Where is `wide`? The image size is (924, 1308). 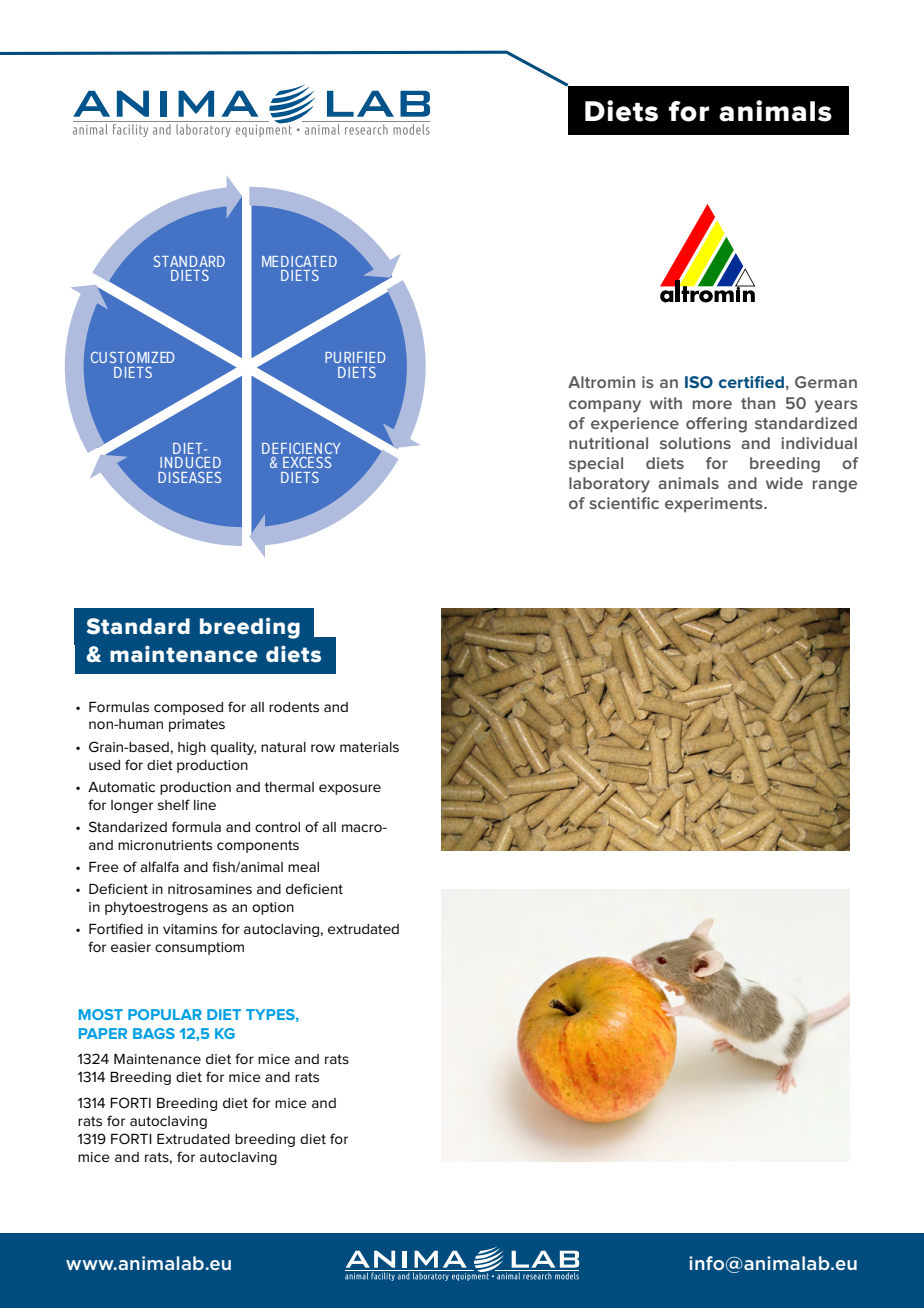 wide is located at coordinates (784, 483).
